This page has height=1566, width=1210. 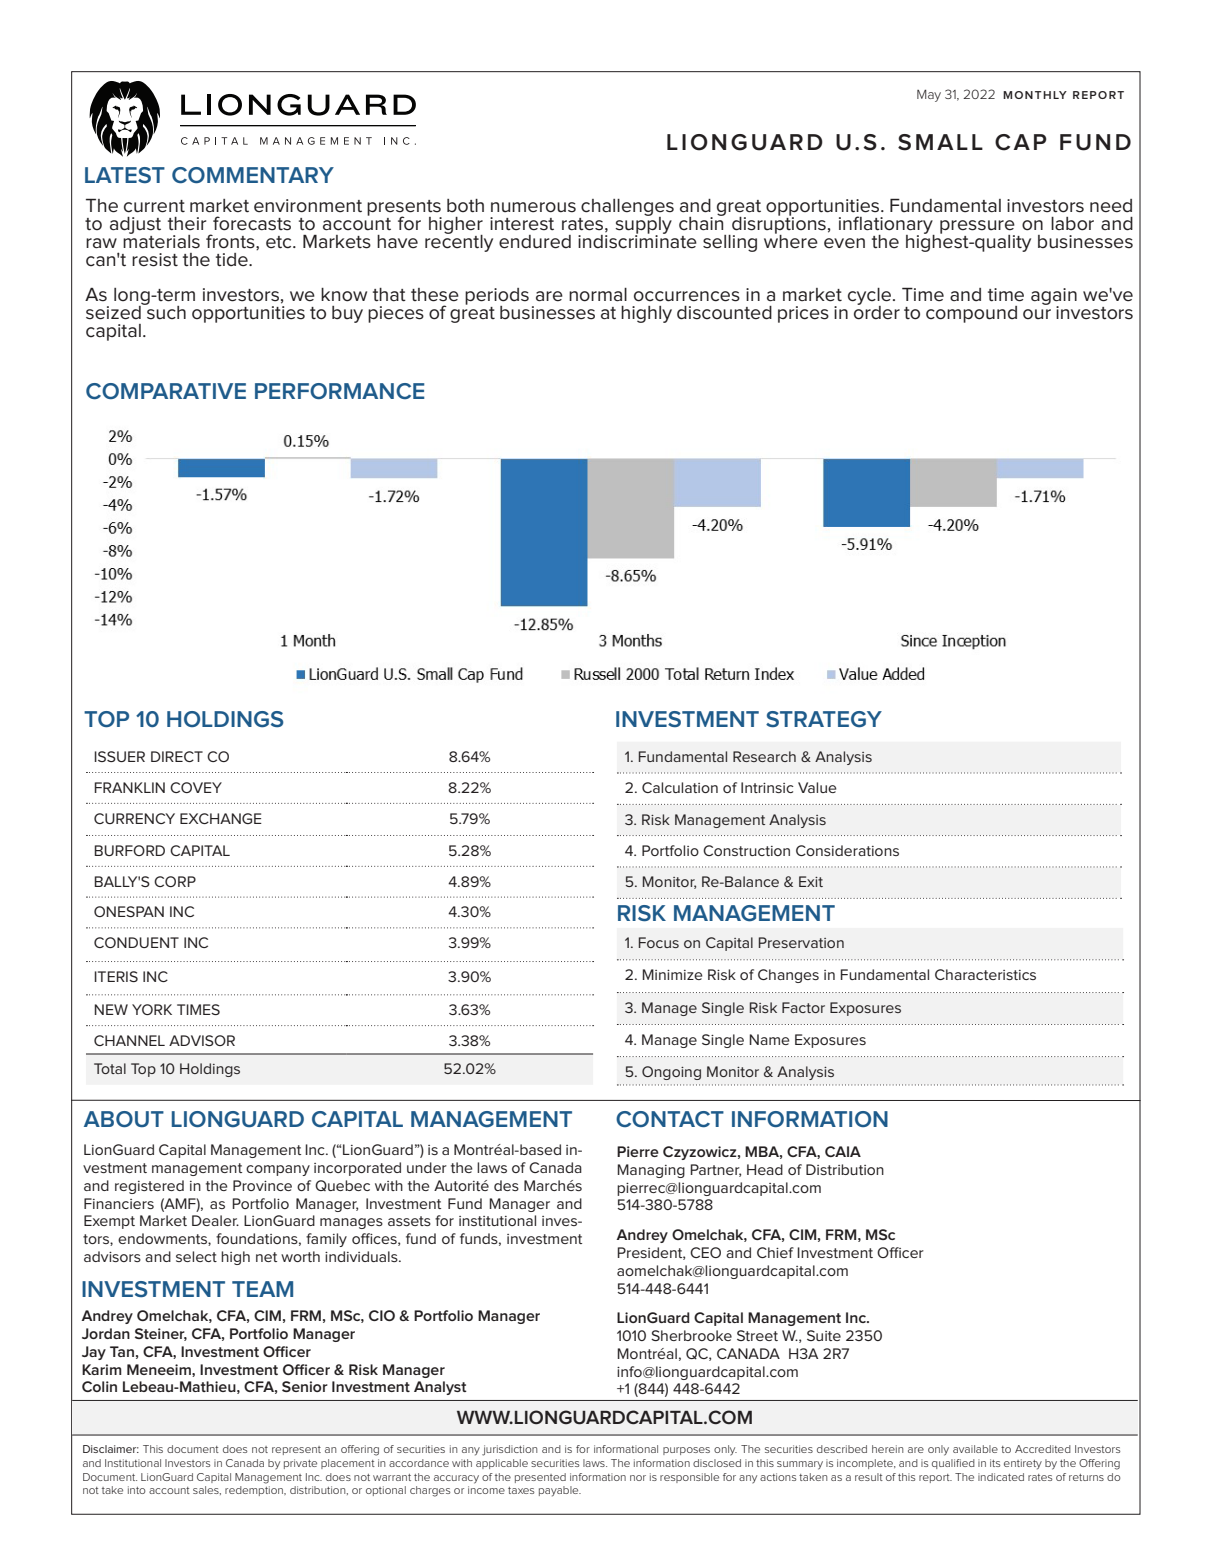 What do you see at coordinates (255, 1491) in the page?
I see `redemption` at bounding box center [255, 1491].
